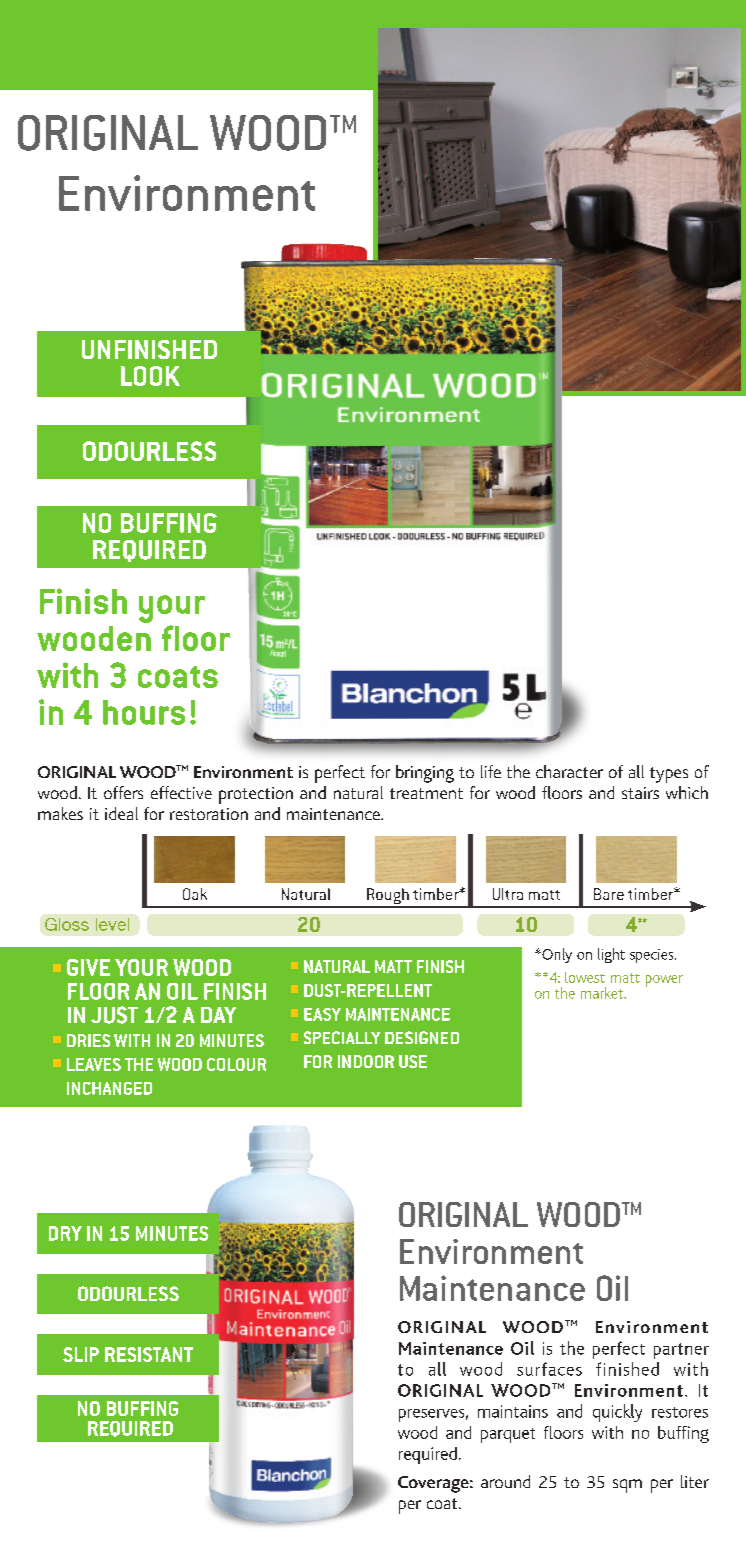  I want to click on character, so click(569, 771).
